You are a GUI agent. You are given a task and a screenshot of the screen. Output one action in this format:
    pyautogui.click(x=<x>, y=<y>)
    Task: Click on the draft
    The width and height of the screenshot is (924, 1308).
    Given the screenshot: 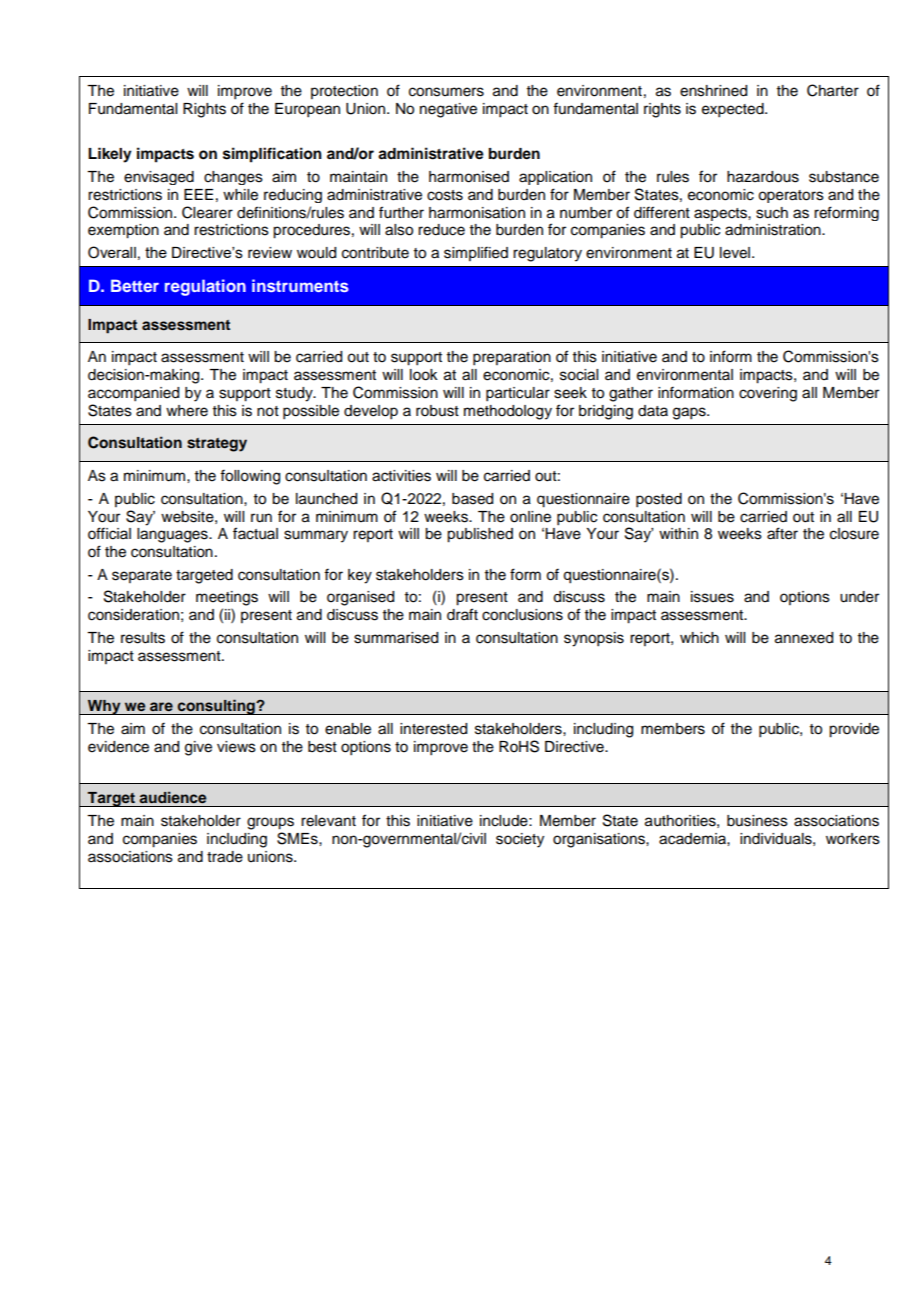 What is the action you would take?
    pyautogui.click(x=462, y=614)
